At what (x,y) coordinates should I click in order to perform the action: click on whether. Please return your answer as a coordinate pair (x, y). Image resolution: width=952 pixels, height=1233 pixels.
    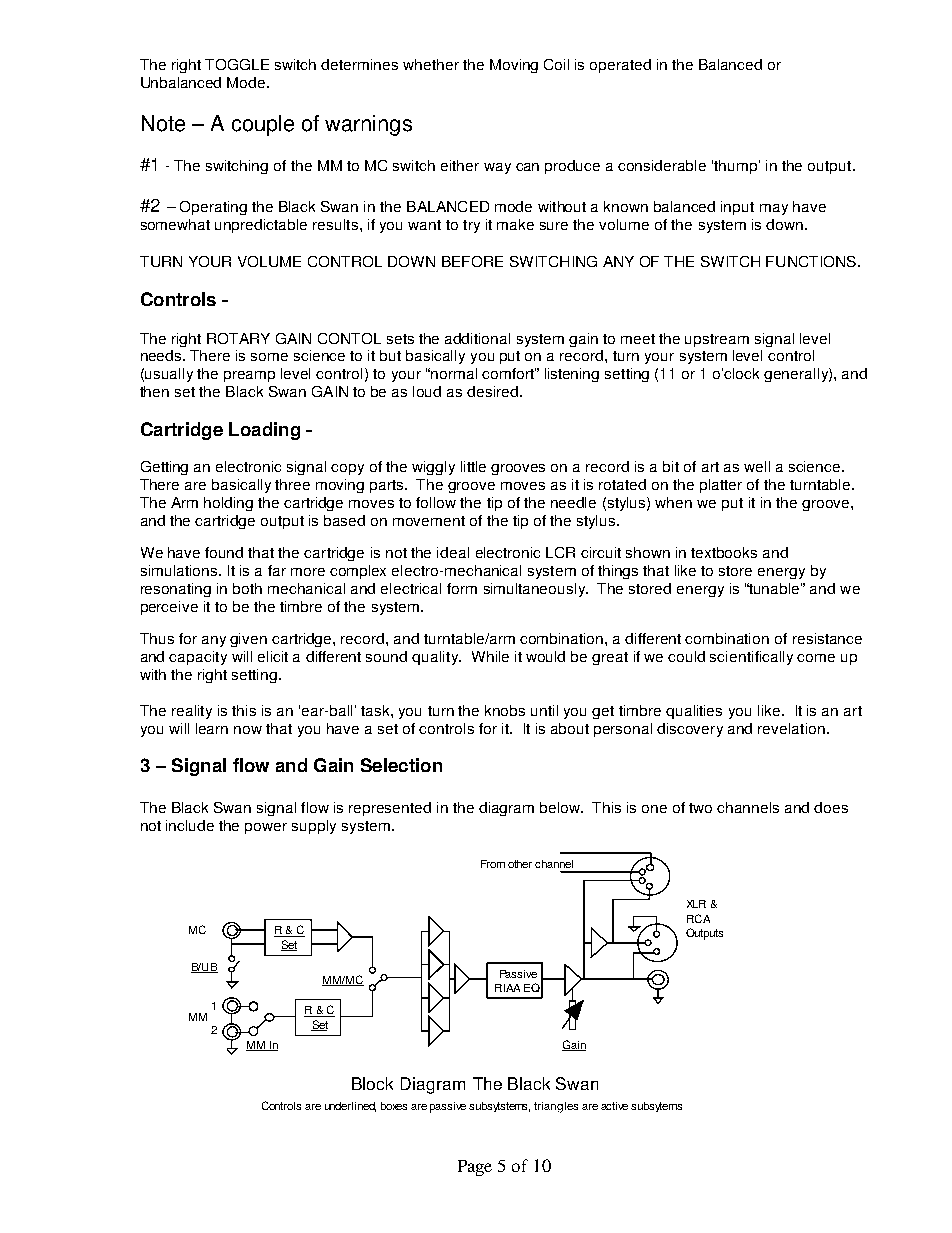
    Looking at the image, I should click on (431, 64).
